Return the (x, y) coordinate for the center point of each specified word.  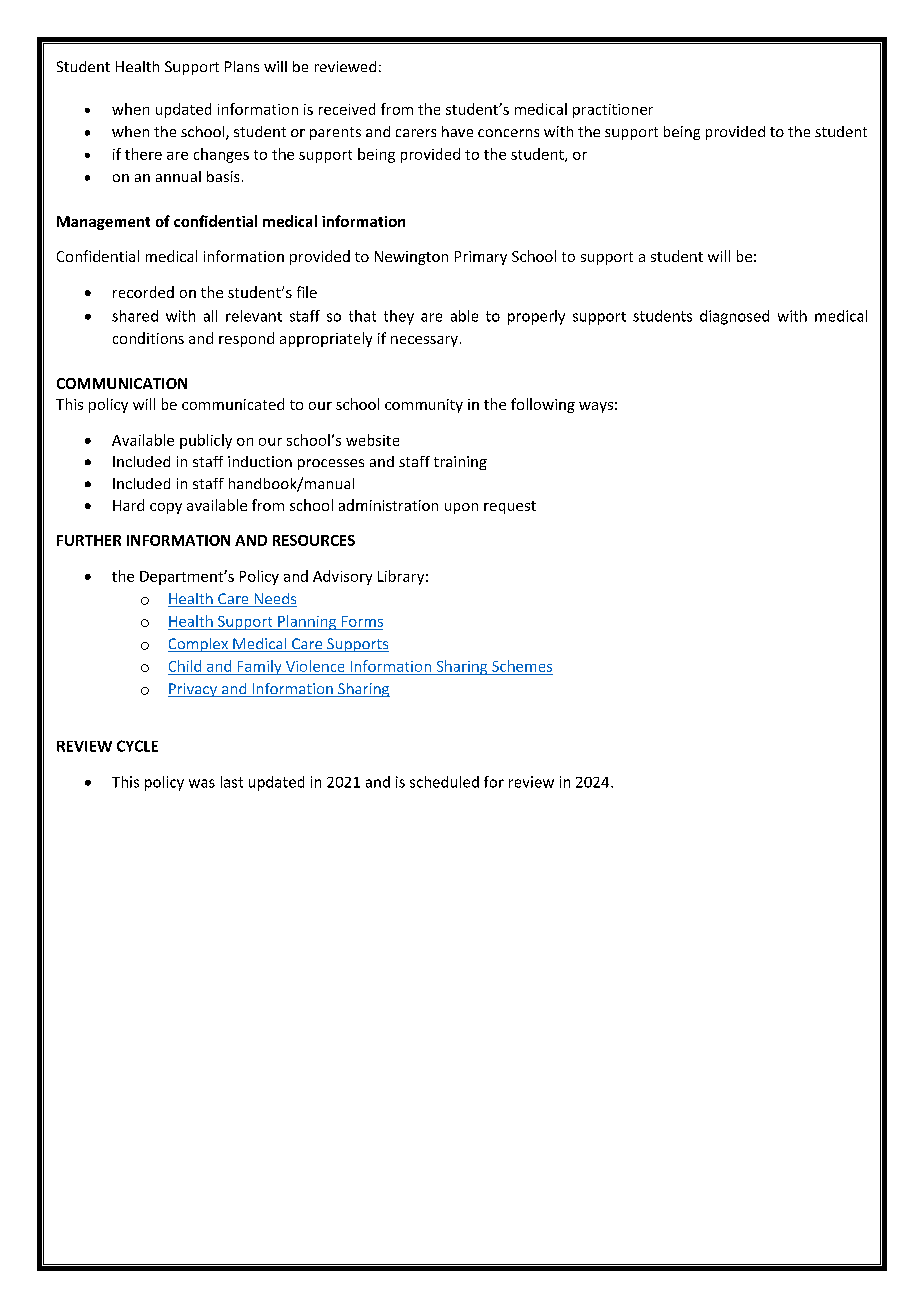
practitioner (613, 111)
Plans (242, 66)
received (347, 109)
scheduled (444, 782)
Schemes (522, 666)
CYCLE (137, 746)
